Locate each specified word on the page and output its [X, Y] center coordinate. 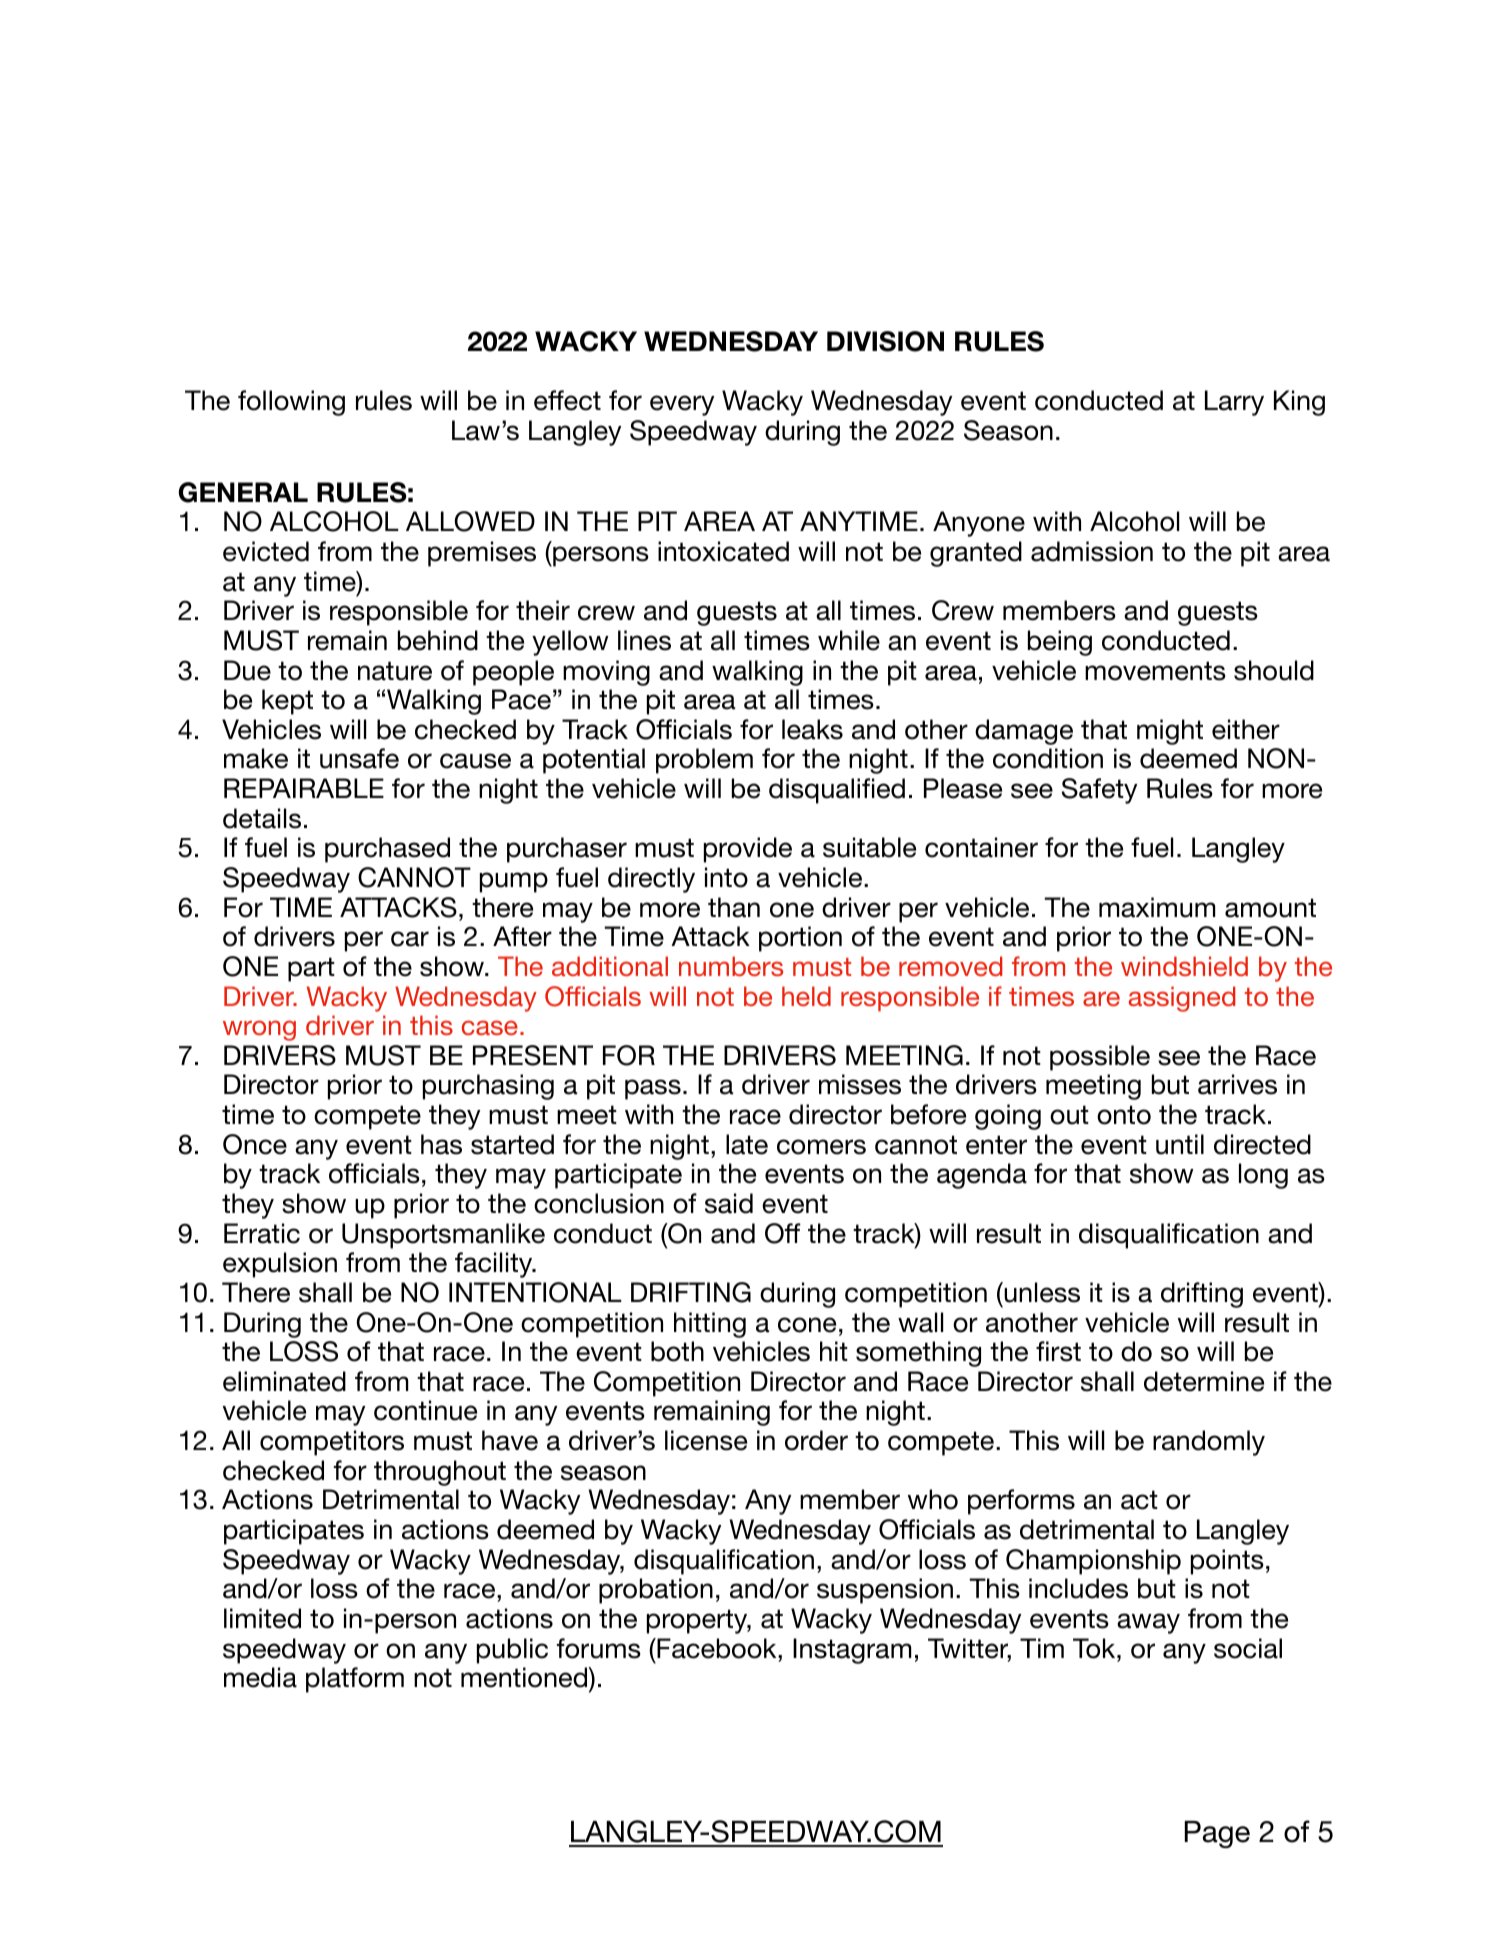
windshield [1184, 966]
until [1180, 1144]
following [291, 403]
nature [395, 671]
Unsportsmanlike [443, 1236]
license [706, 1440]
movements [1155, 671]
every [682, 405]
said [729, 1203]
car [410, 939]
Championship [1093, 1562]
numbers [731, 966]
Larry [1234, 403]
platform [355, 1680]
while [849, 640]
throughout [440, 1473]
